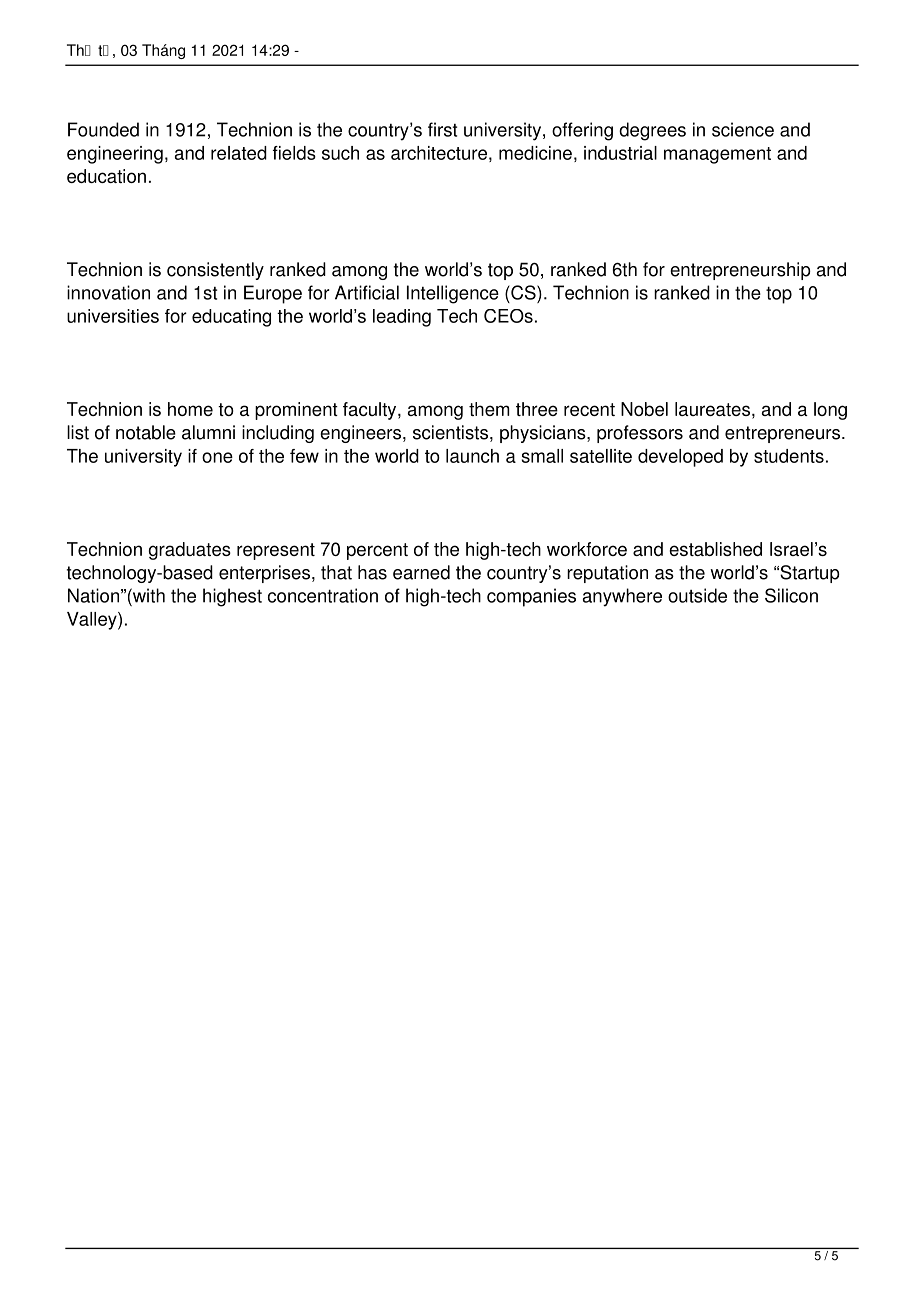 This screenshot has width=924, height=1308. I want to click on architecture, so click(439, 153).
